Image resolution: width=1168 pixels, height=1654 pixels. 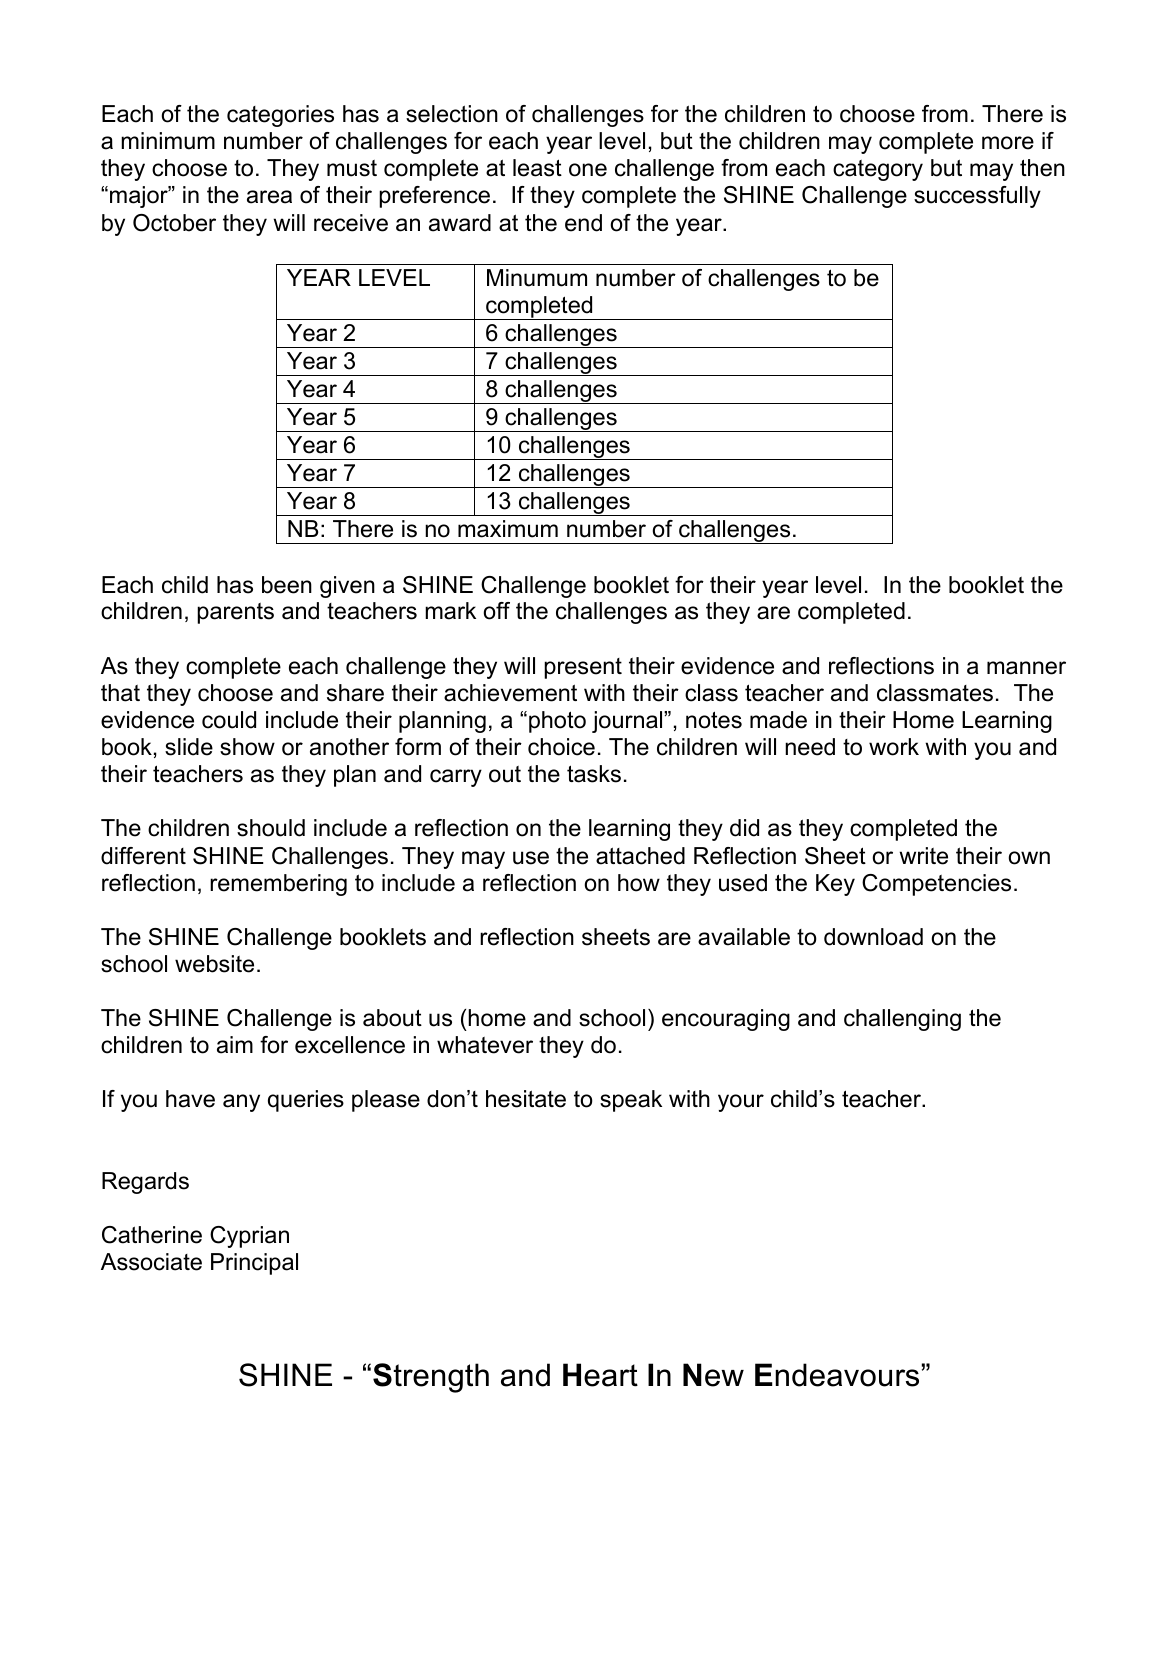 I want to click on show, so click(x=247, y=747).
